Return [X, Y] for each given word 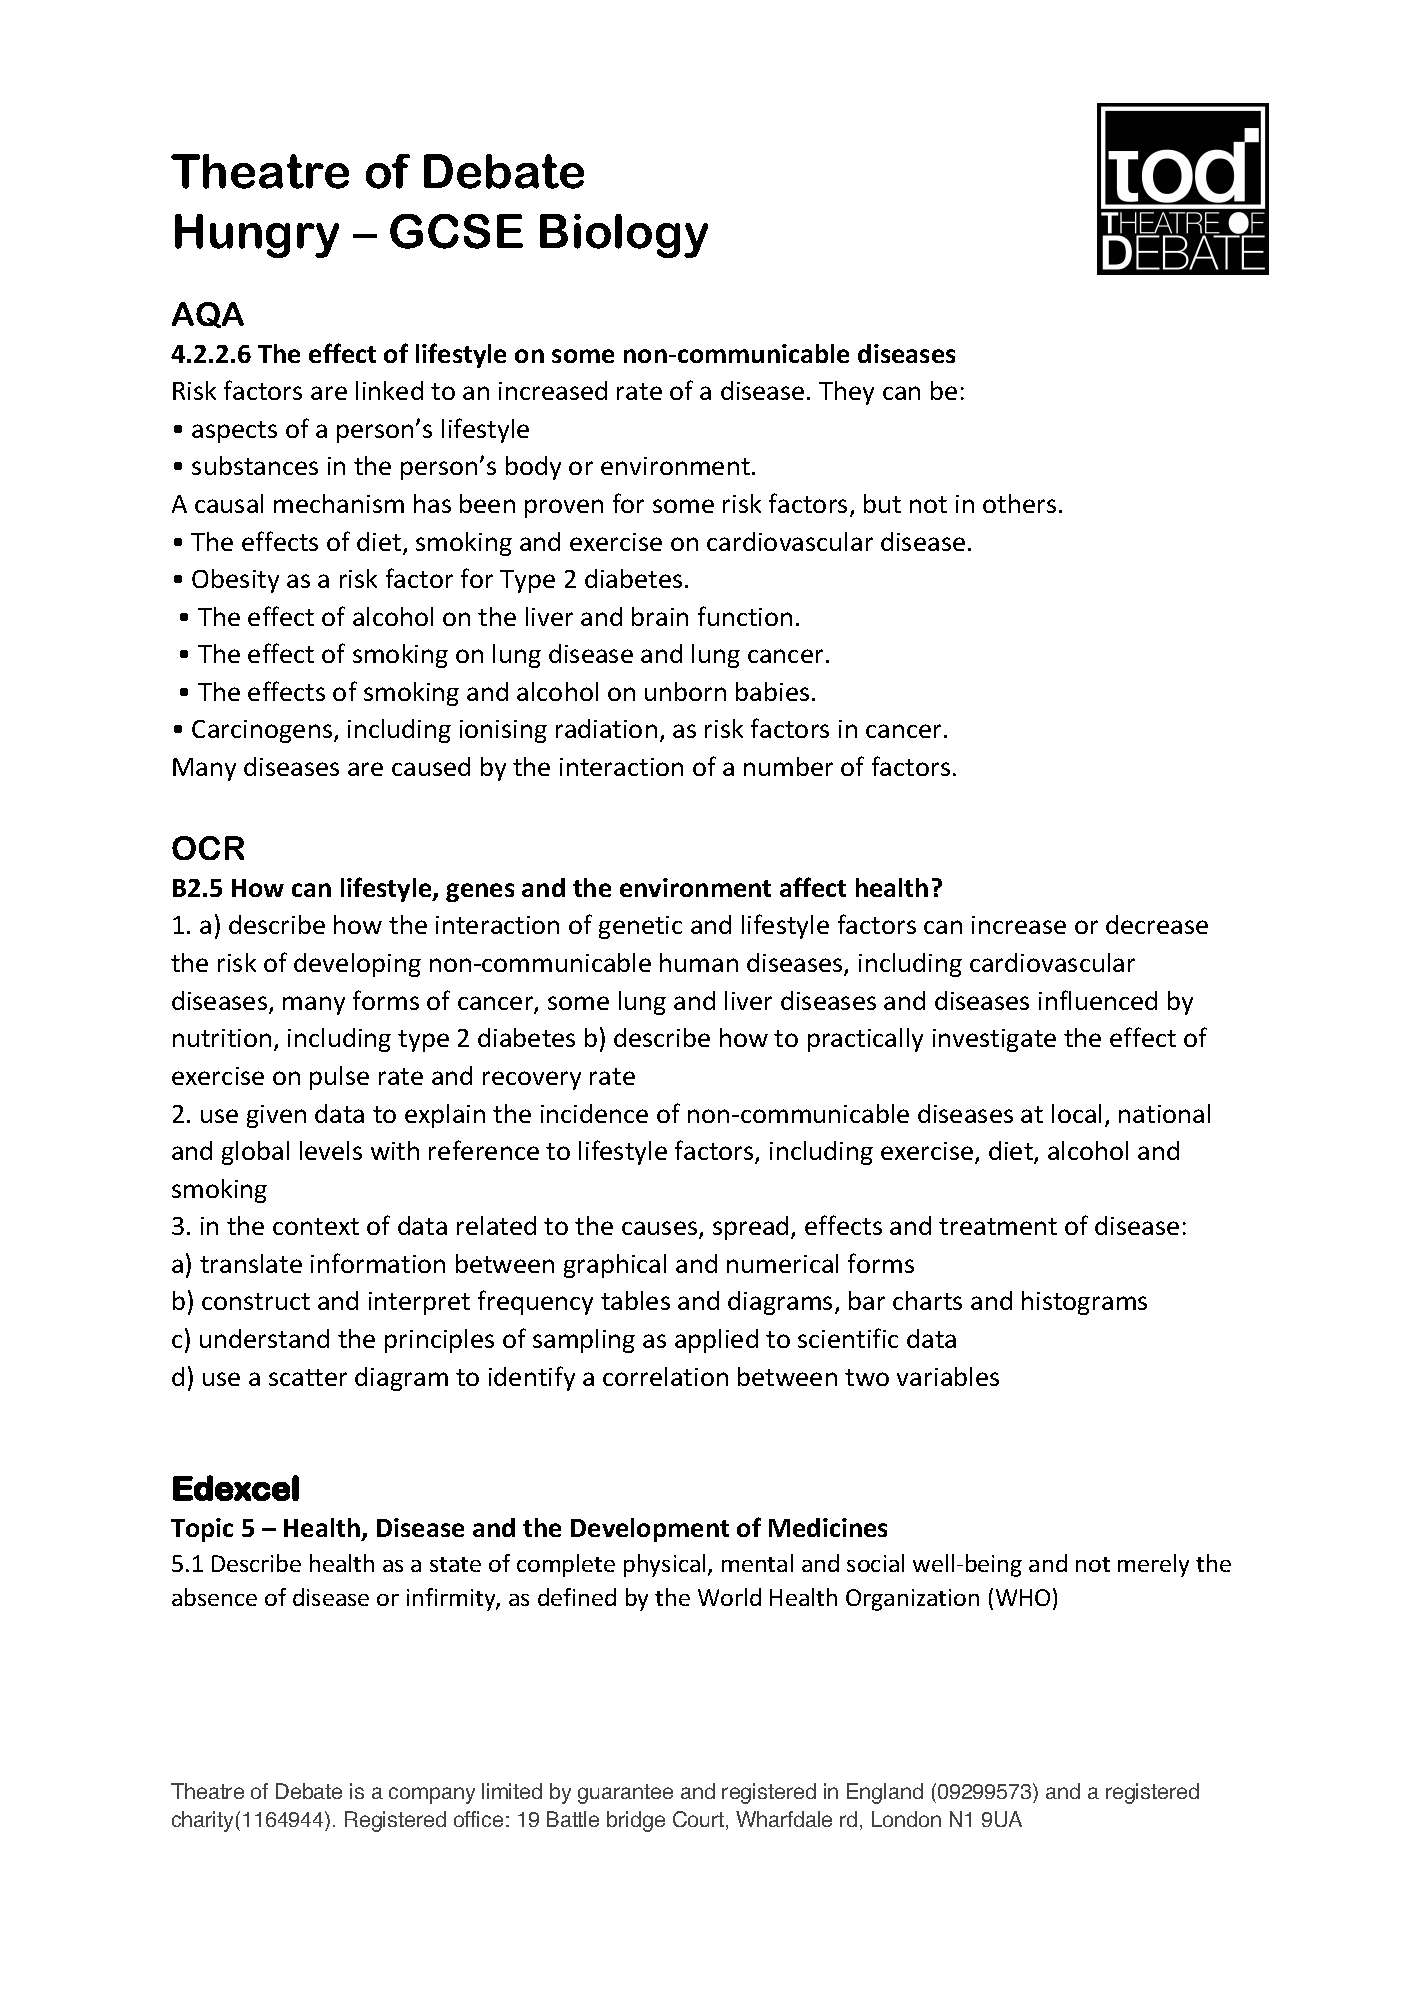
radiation [606, 728]
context [316, 1226]
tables [635, 1300]
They [846, 393]
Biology [624, 236]
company [432, 1795]
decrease [1157, 924]
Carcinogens [262, 731]
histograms [1084, 1303]
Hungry [257, 236]
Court [698, 1819]
